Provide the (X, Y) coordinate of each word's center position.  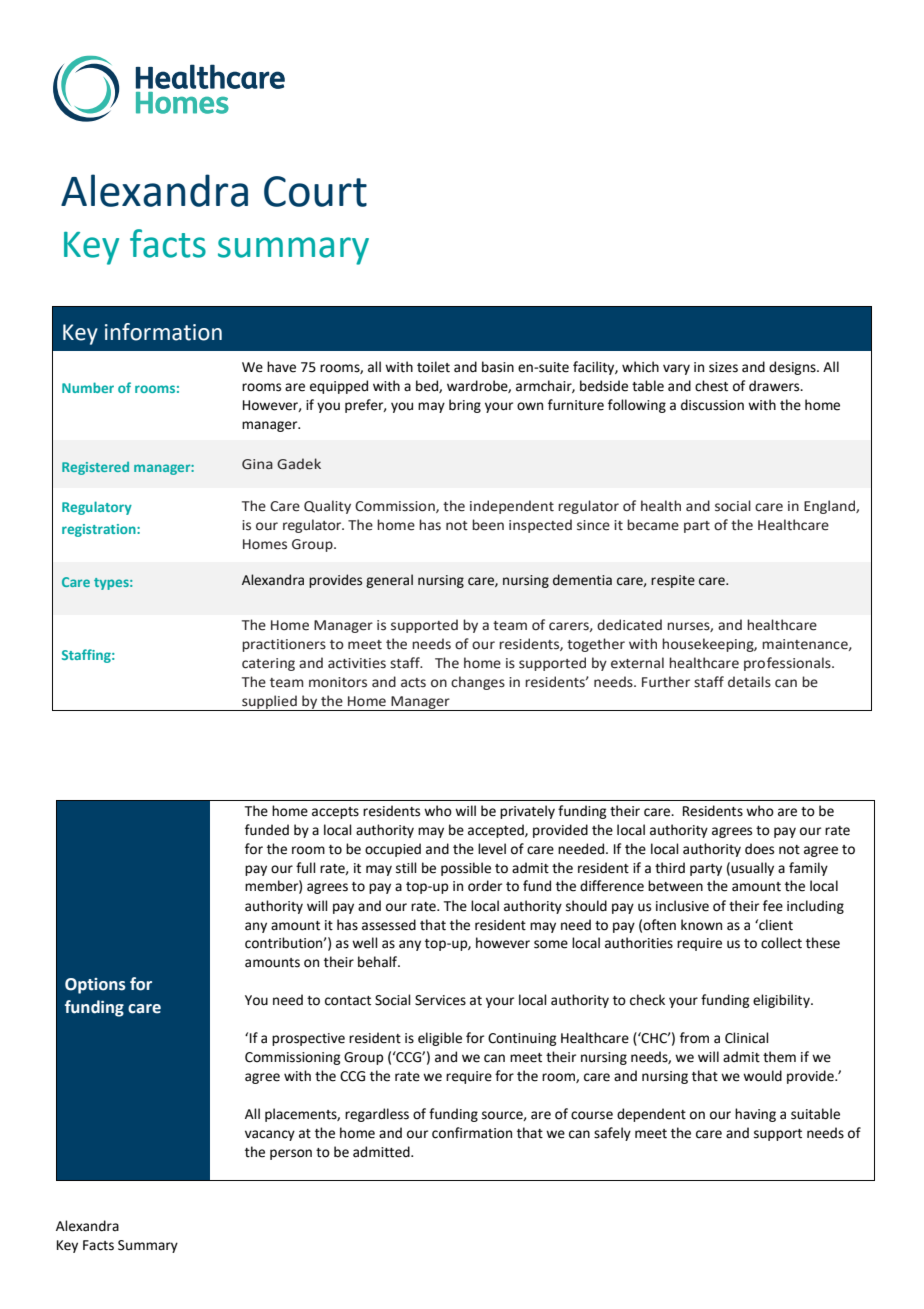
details (749, 682)
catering (268, 664)
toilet (433, 367)
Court (315, 191)
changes (478, 683)
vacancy (270, 1135)
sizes (723, 367)
